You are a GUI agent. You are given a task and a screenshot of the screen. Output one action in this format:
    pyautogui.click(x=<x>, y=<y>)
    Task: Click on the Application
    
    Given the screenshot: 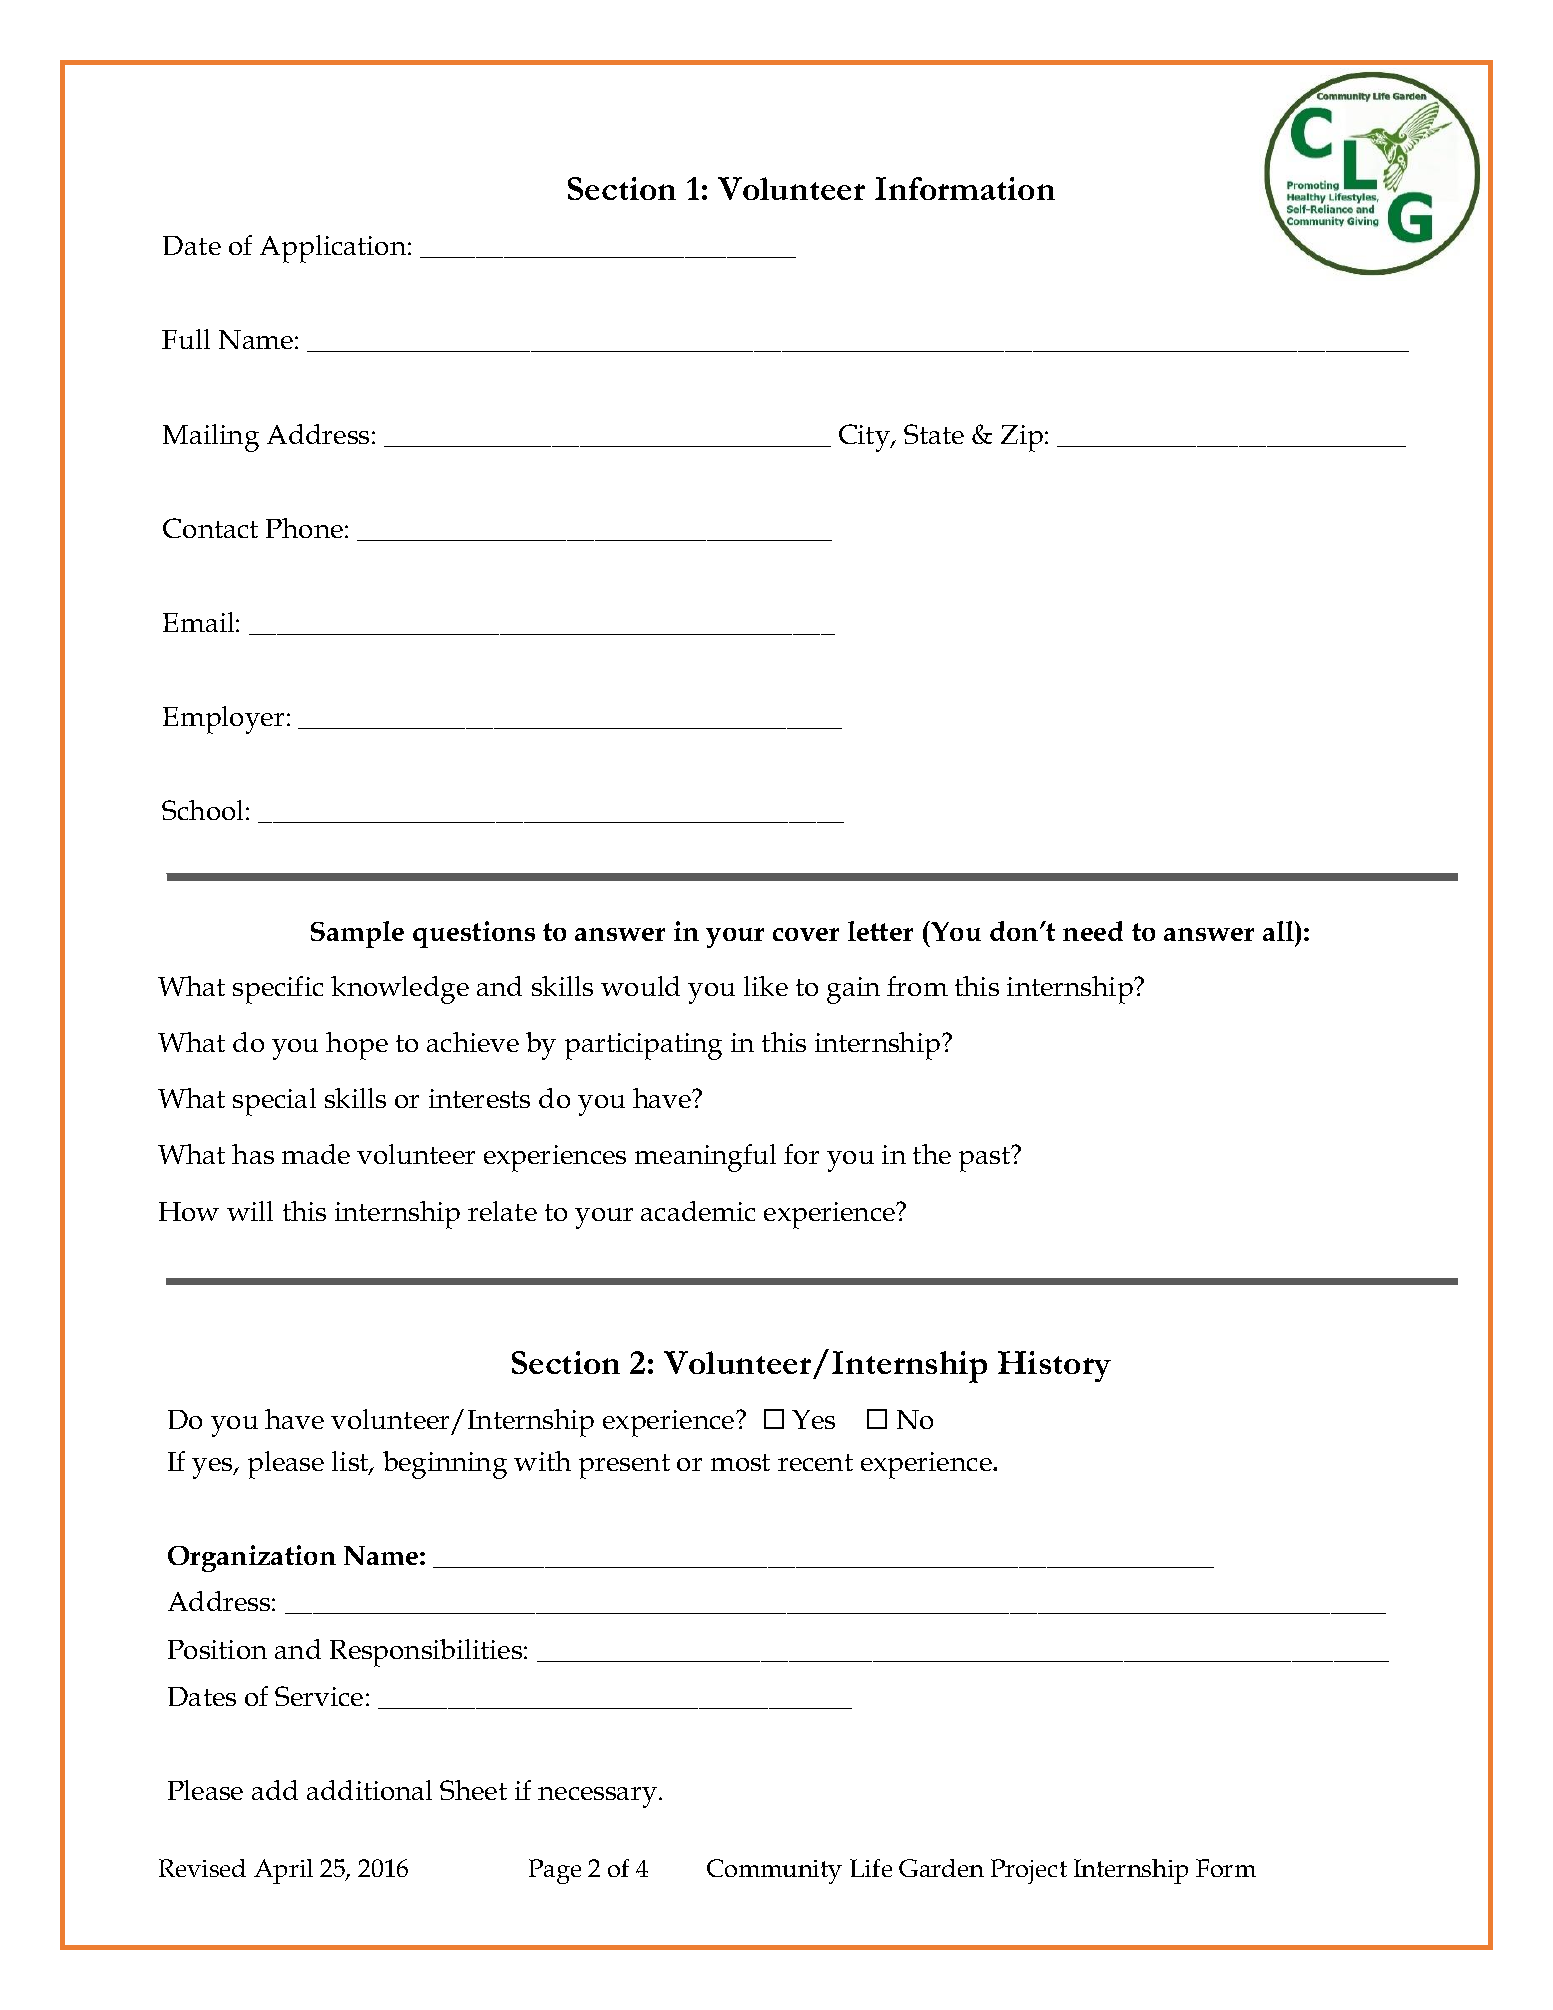 What is the action you would take?
    pyautogui.click(x=334, y=249)
